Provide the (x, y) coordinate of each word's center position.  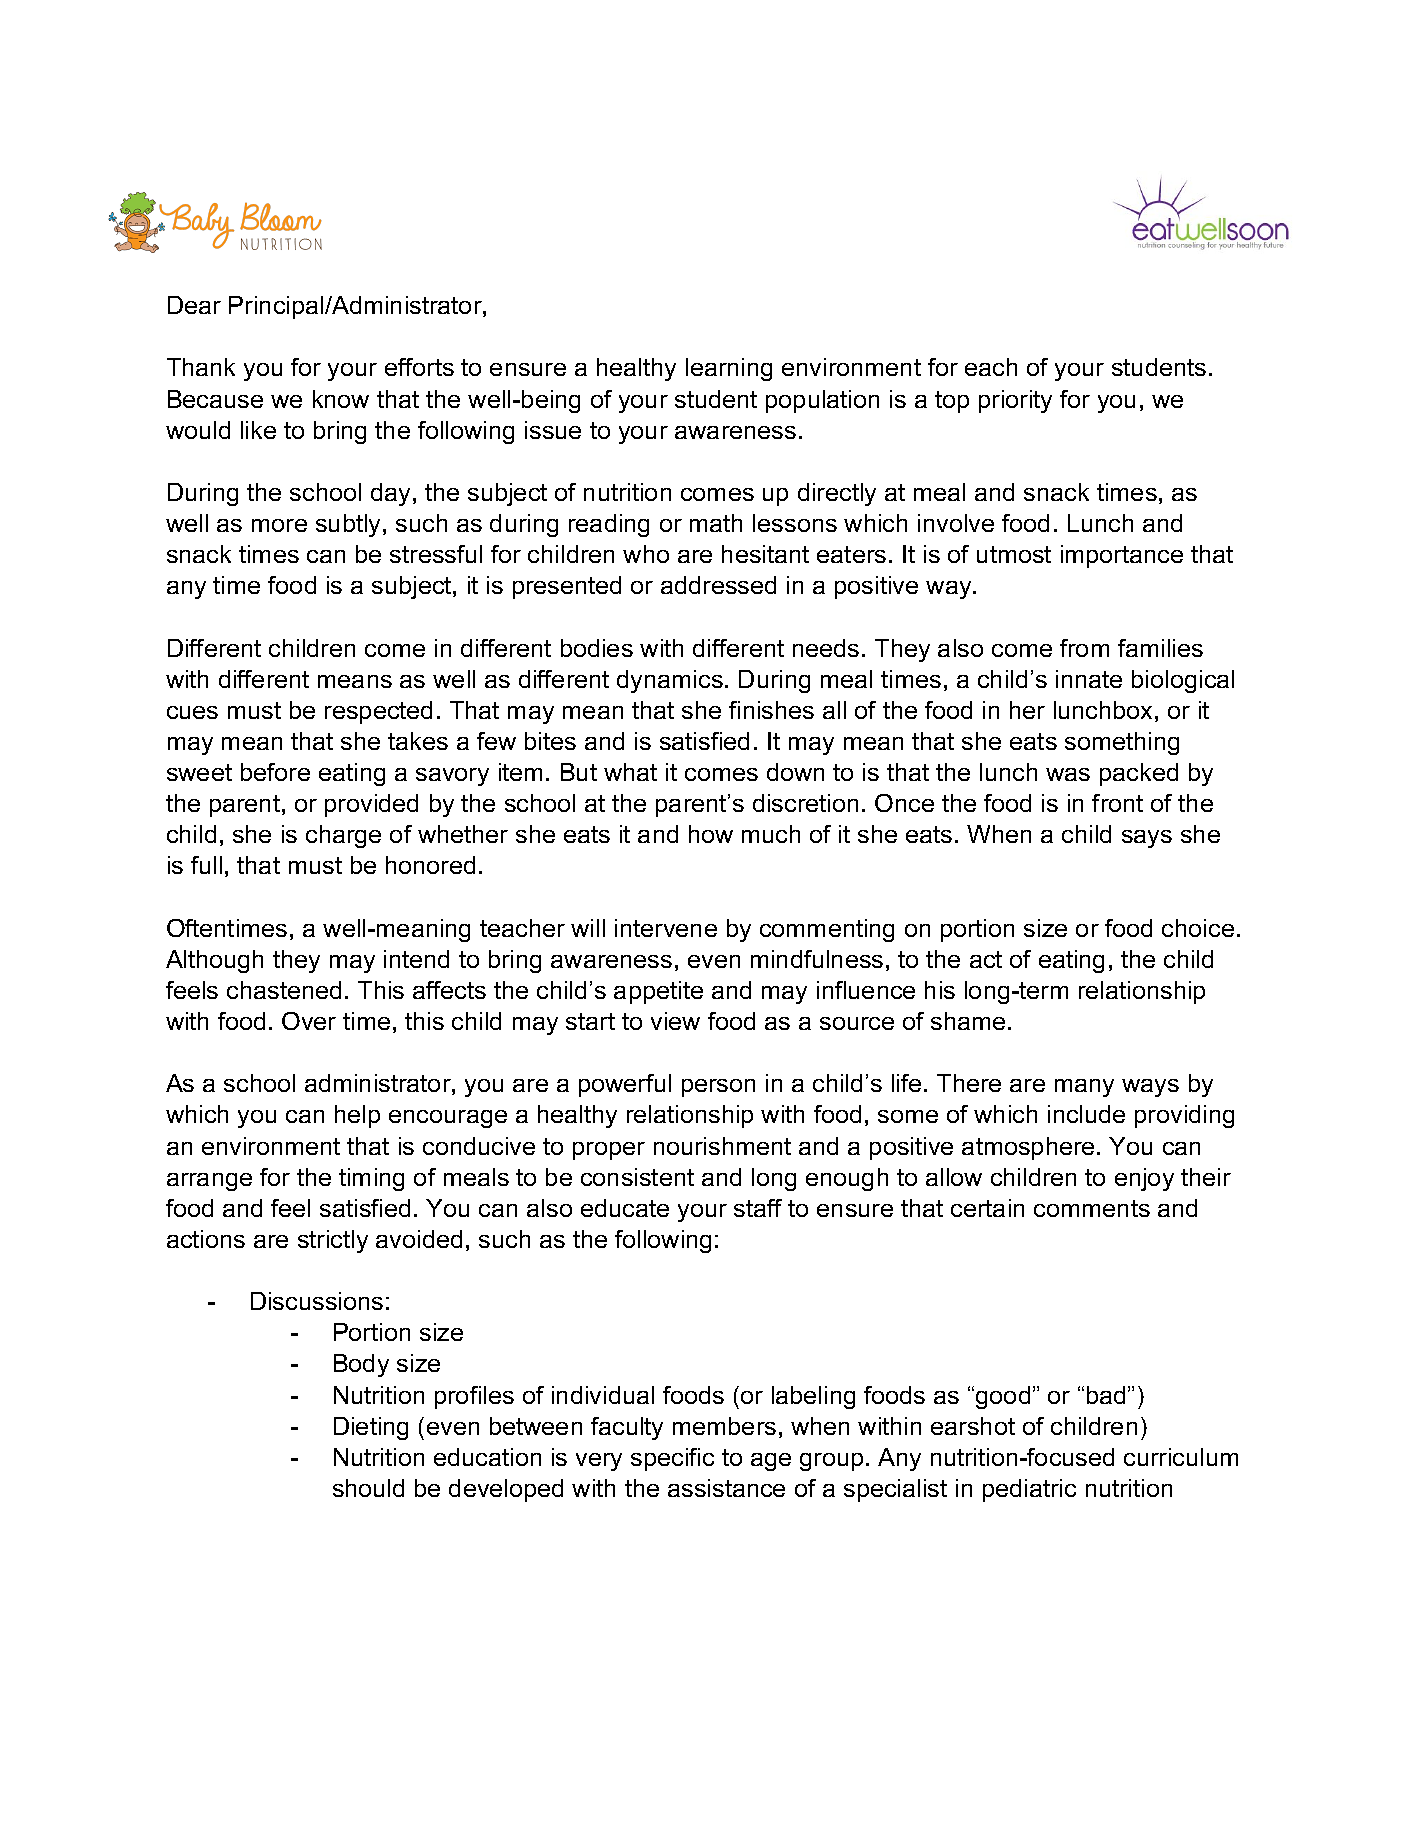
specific (672, 1459)
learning (729, 369)
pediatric (1029, 1490)
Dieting (371, 1428)
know (341, 399)
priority (1015, 401)
